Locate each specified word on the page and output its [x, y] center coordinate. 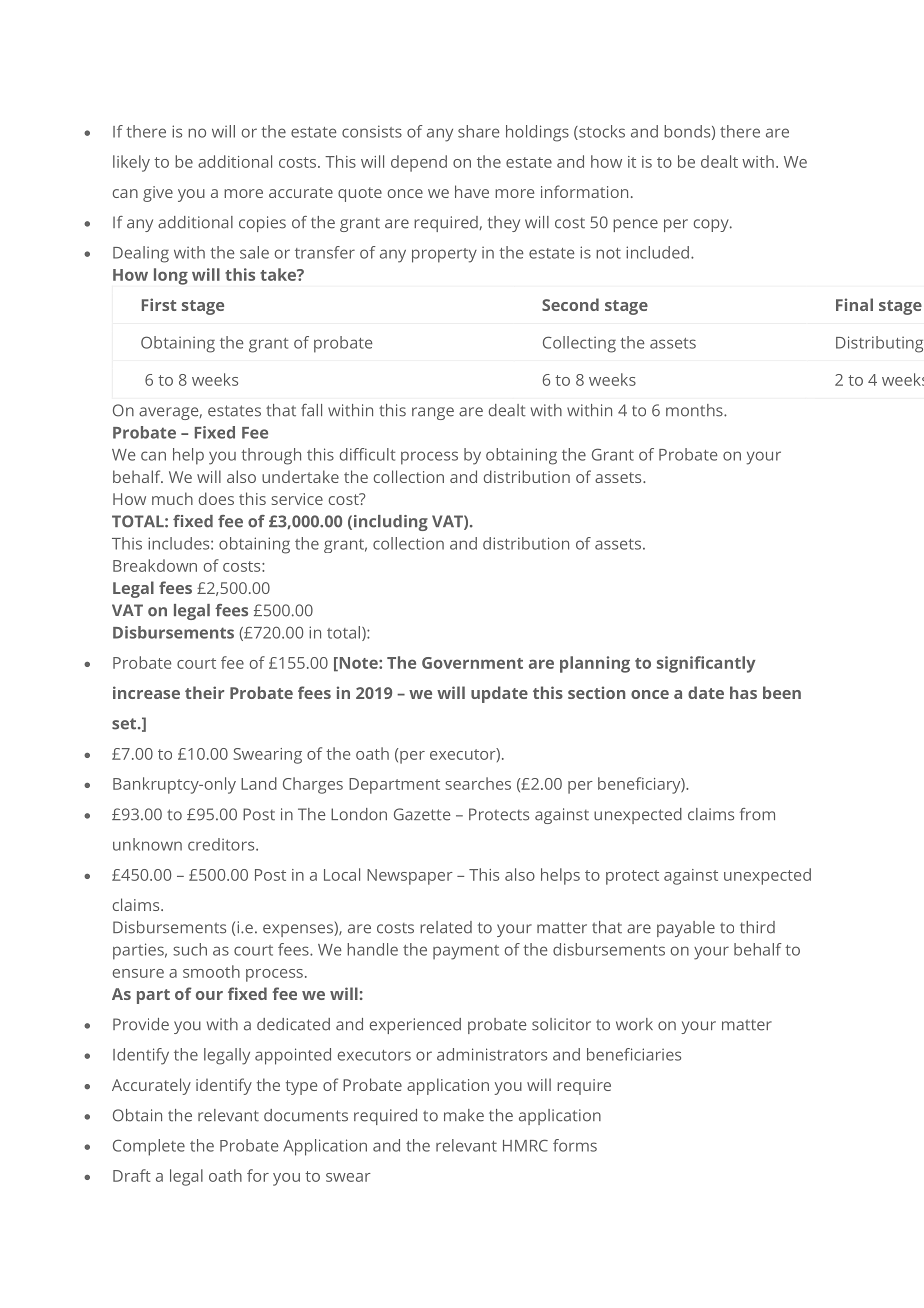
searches [478, 783]
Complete [149, 1147]
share [479, 131]
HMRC [525, 1145]
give [158, 194]
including [391, 523]
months [695, 410]
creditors [222, 844]
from [757, 814]
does [216, 498]
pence [635, 225]
